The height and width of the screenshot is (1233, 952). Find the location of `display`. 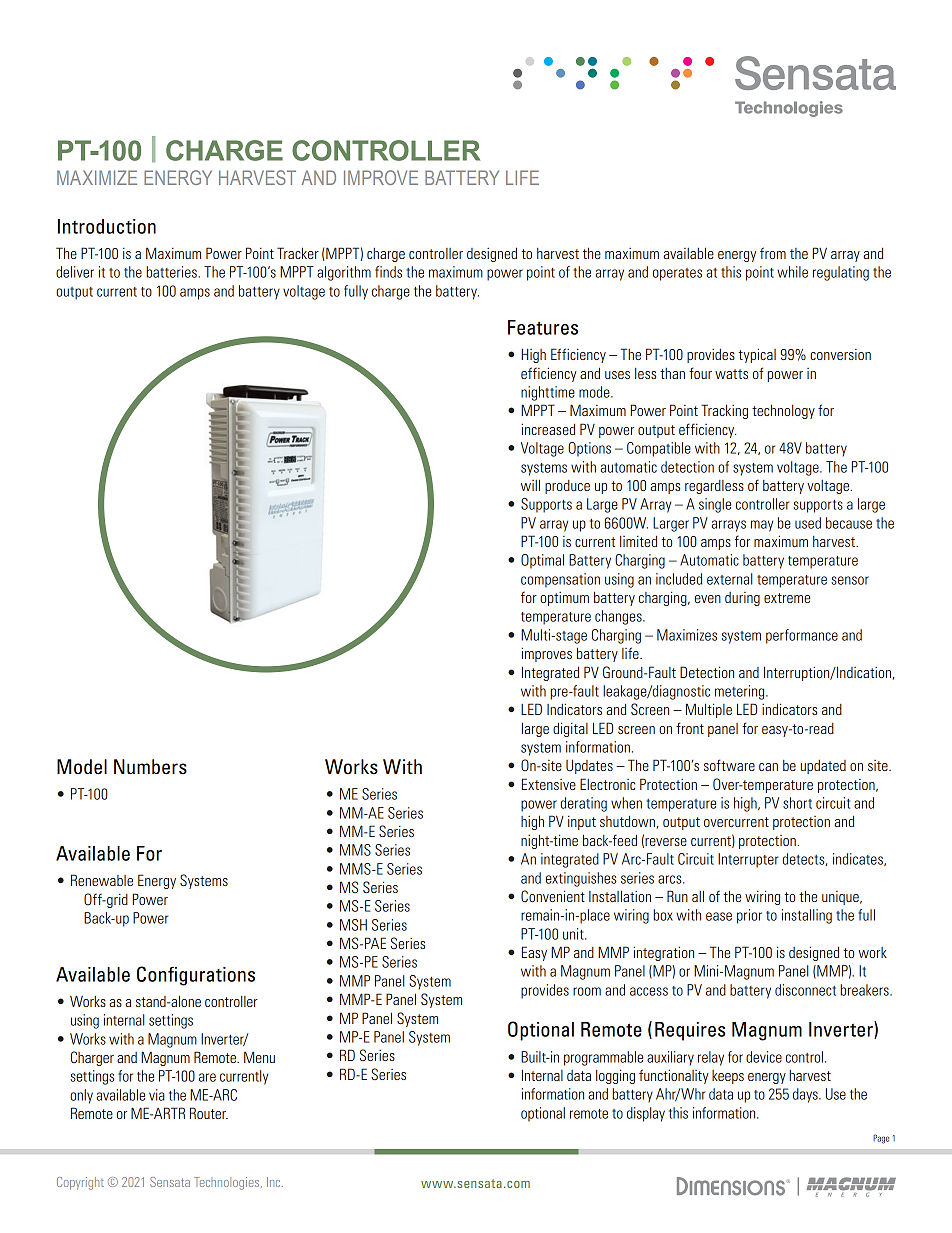

display is located at coordinates (646, 1114).
